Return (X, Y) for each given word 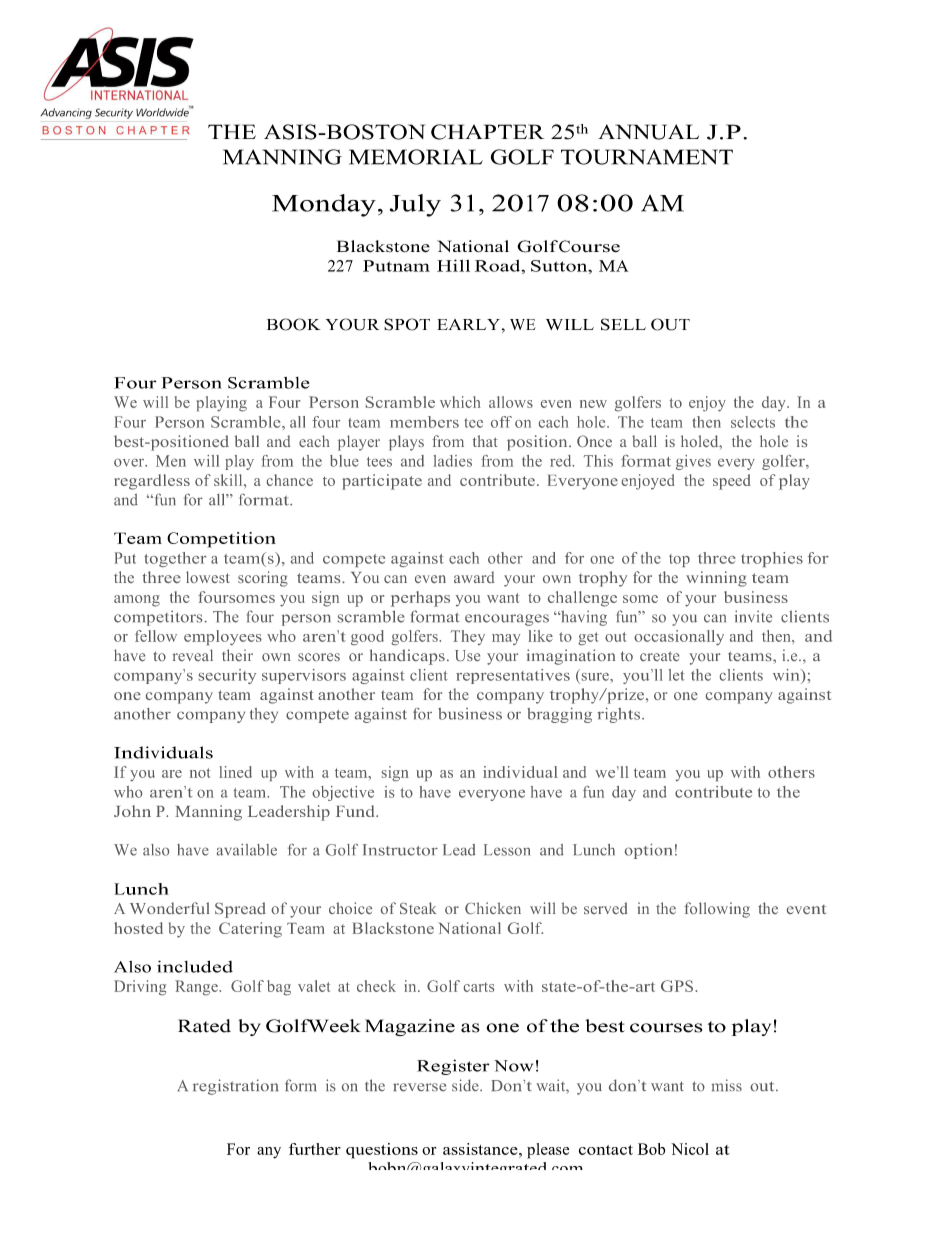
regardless (152, 482)
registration (236, 1087)
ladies (452, 461)
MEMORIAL (416, 157)
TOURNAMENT (647, 157)
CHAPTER (487, 132)
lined (235, 772)
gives (693, 462)
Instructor (400, 850)
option (648, 851)
